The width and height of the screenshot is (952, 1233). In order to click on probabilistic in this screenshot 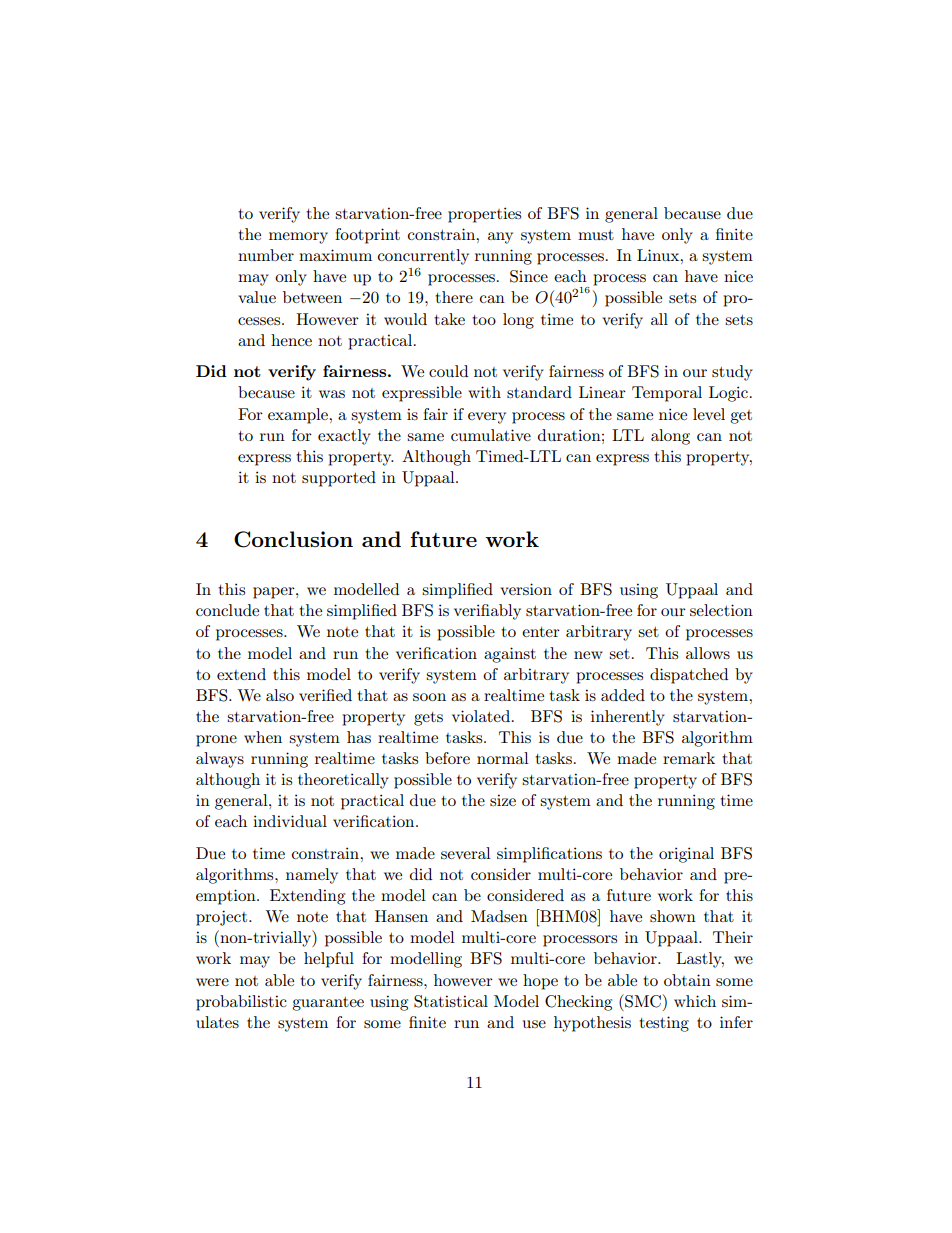, I will do `click(241, 1003)`.
